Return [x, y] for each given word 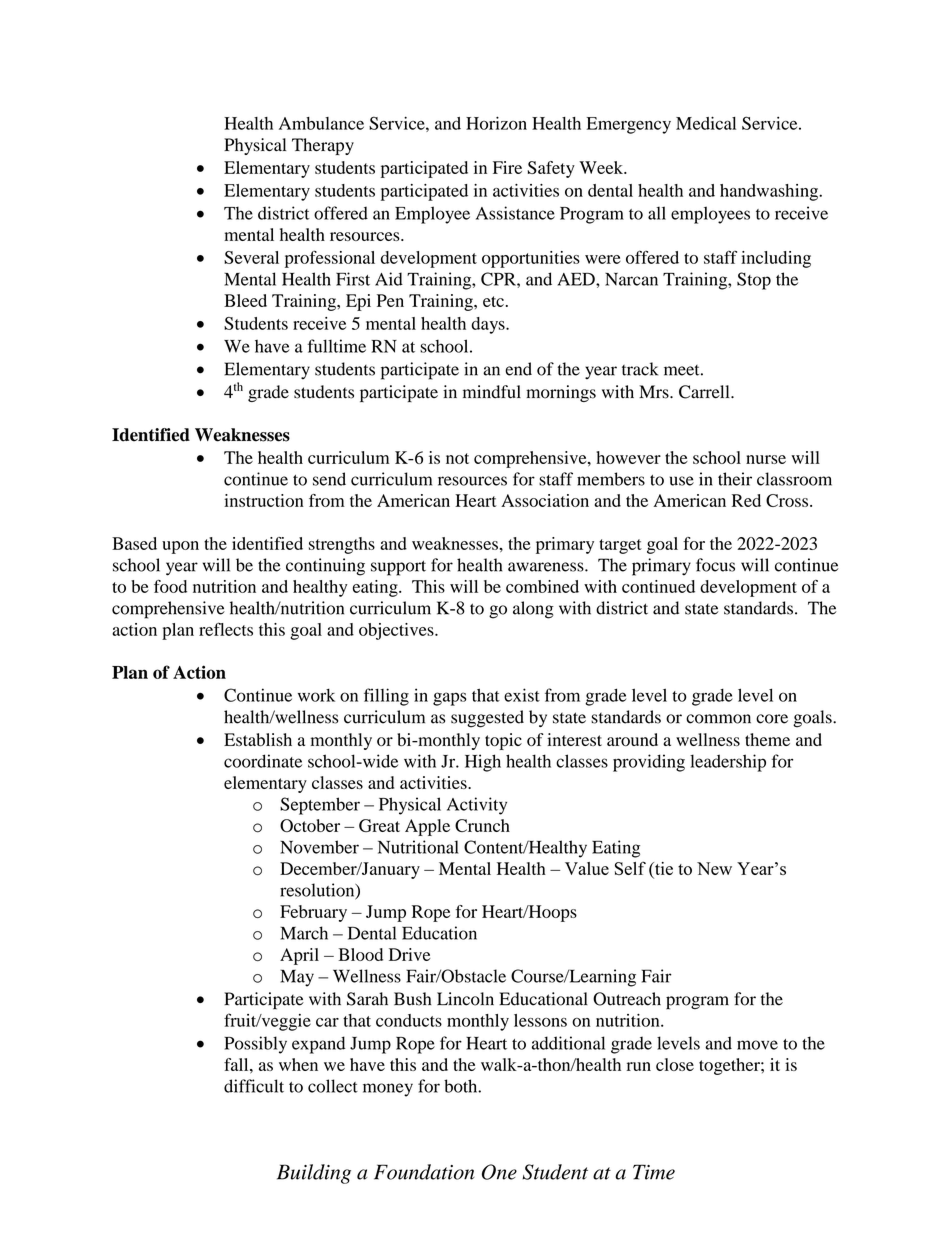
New [714, 868]
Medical [706, 123]
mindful [492, 392]
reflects [226, 629]
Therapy [323, 146]
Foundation [424, 1172]
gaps [449, 699]
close [675, 1064]
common [718, 719]
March [304, 933]
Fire [507, 167]
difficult [254, 1086]
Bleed [245, 300]
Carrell [705, 392]
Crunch [482, 825]
